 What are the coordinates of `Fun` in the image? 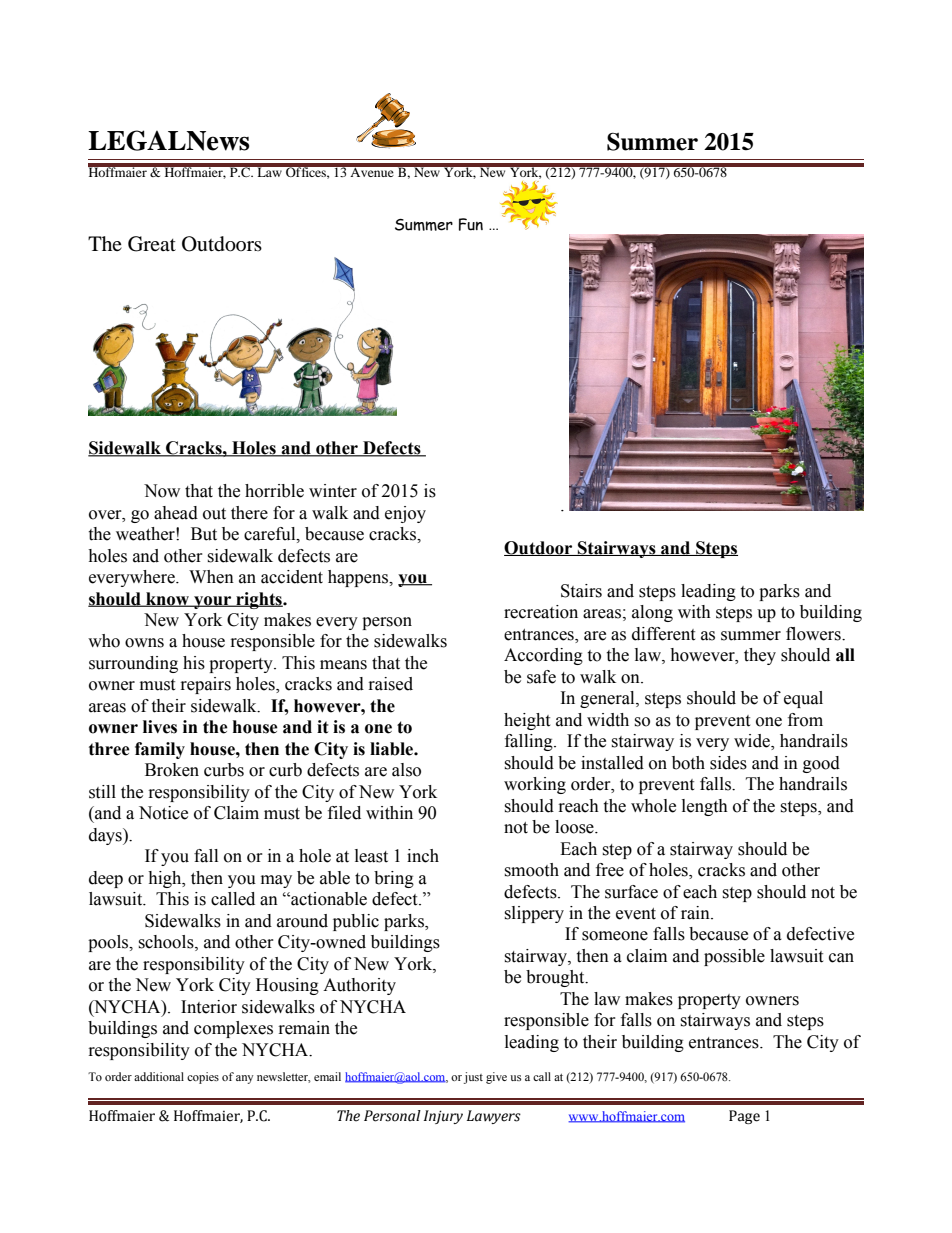 It's located at (471, 224).
